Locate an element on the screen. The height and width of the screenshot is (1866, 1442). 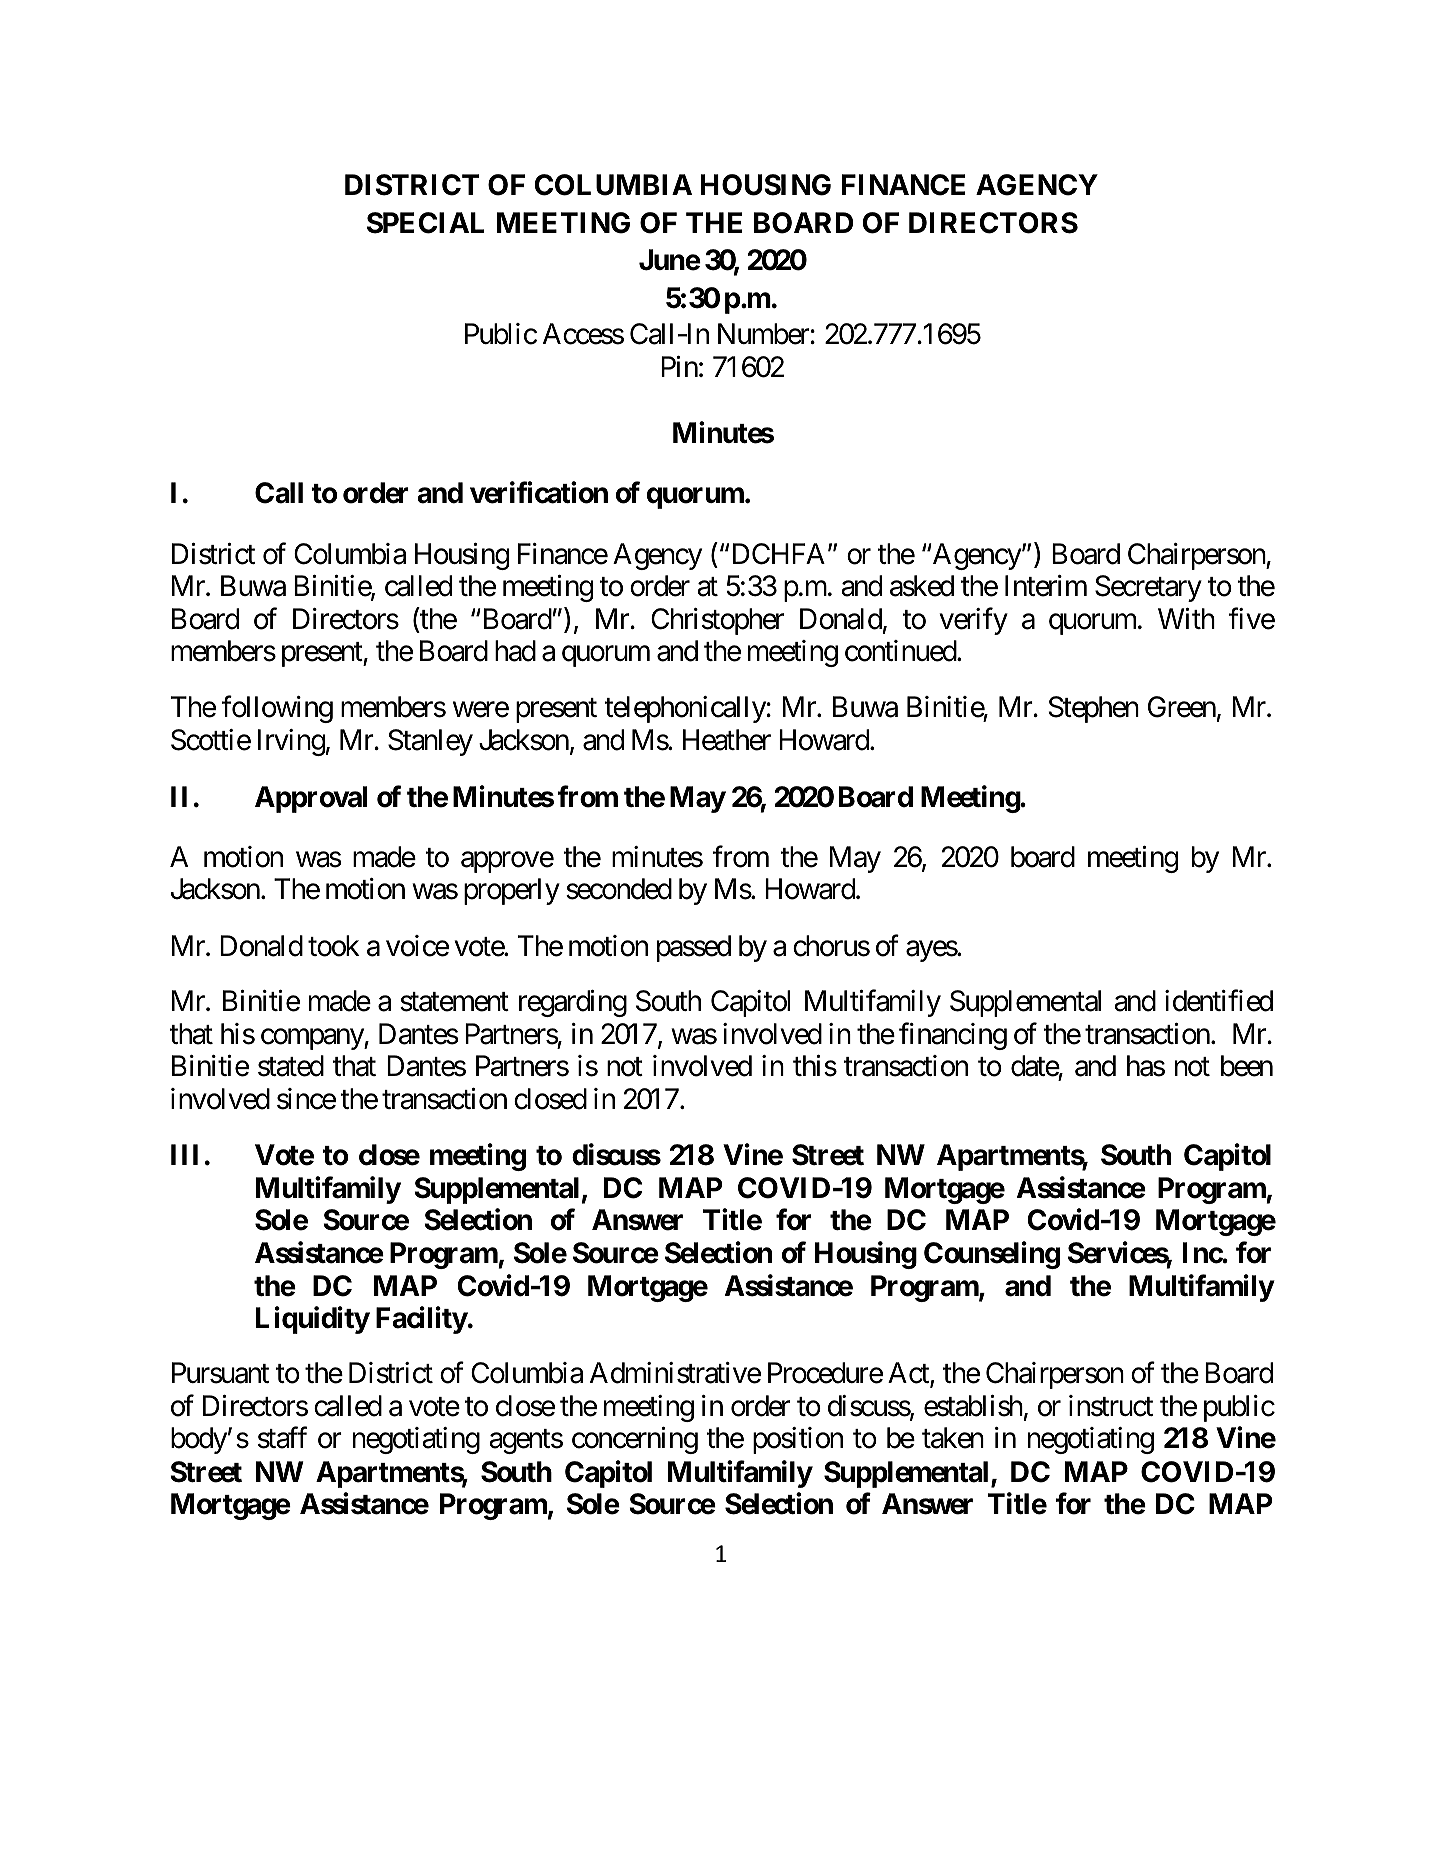
Approval is located at coordinates (311, 799).
